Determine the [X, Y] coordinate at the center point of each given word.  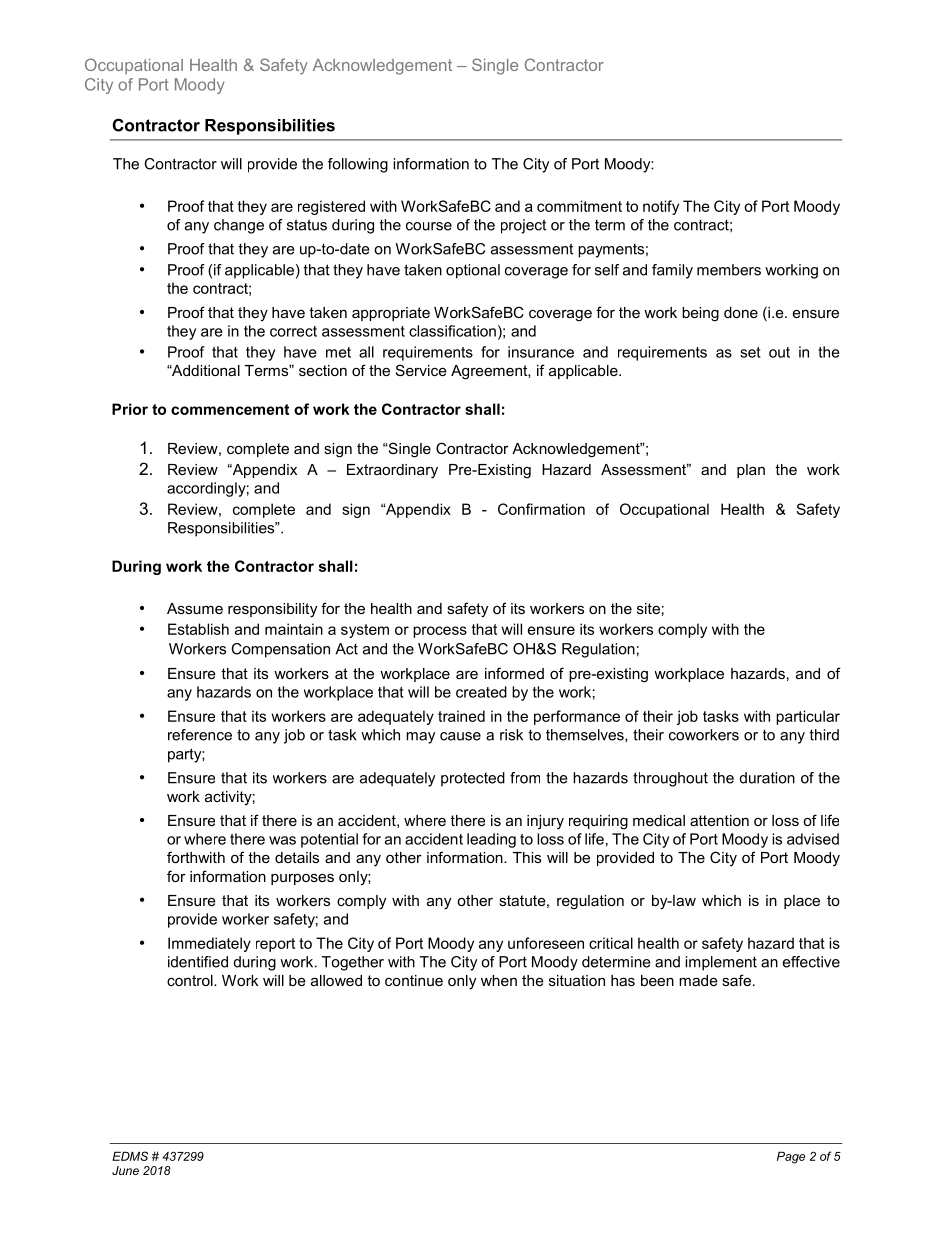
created [481, 692]
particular [808, 717]
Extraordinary [392, 471]
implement [721, 963]
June [125, 1170]
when [499, 980]
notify [661, 207]
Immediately [209, 944]
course [429, 226]
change [239, 226]
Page [791, 1157]
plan [751, 471]
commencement [230, 409]
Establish [198, 629]
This [527, 857]
